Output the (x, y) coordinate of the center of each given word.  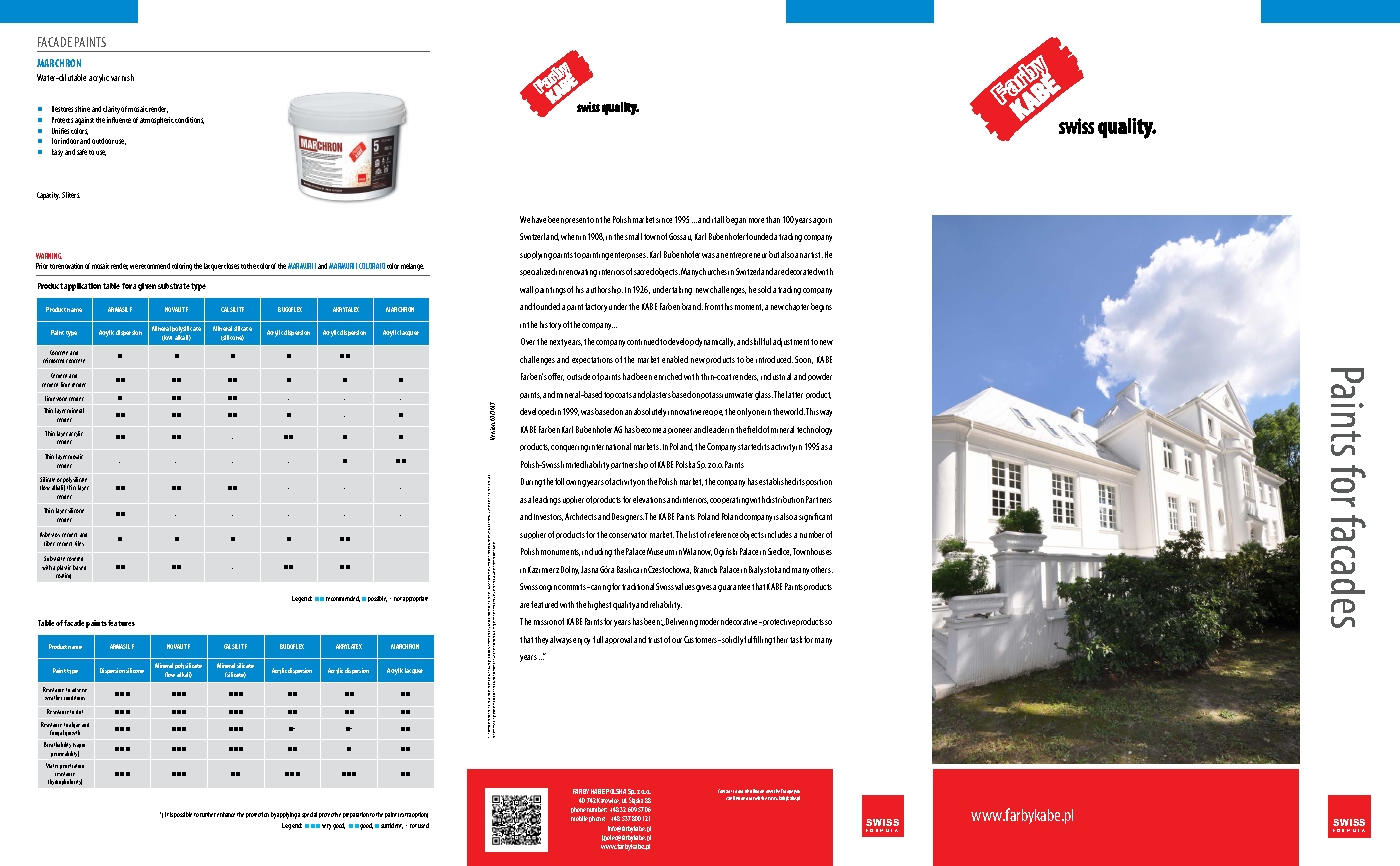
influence (119, 120)
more (756, 220)
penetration (72, 766)
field (754, 429)
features (121, 623)
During (531, 482)
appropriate (415, 599)
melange (412, 267)
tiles (79, 543)
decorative (743, 621)
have (539, 219)
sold (764, 289)
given (147, 287)
